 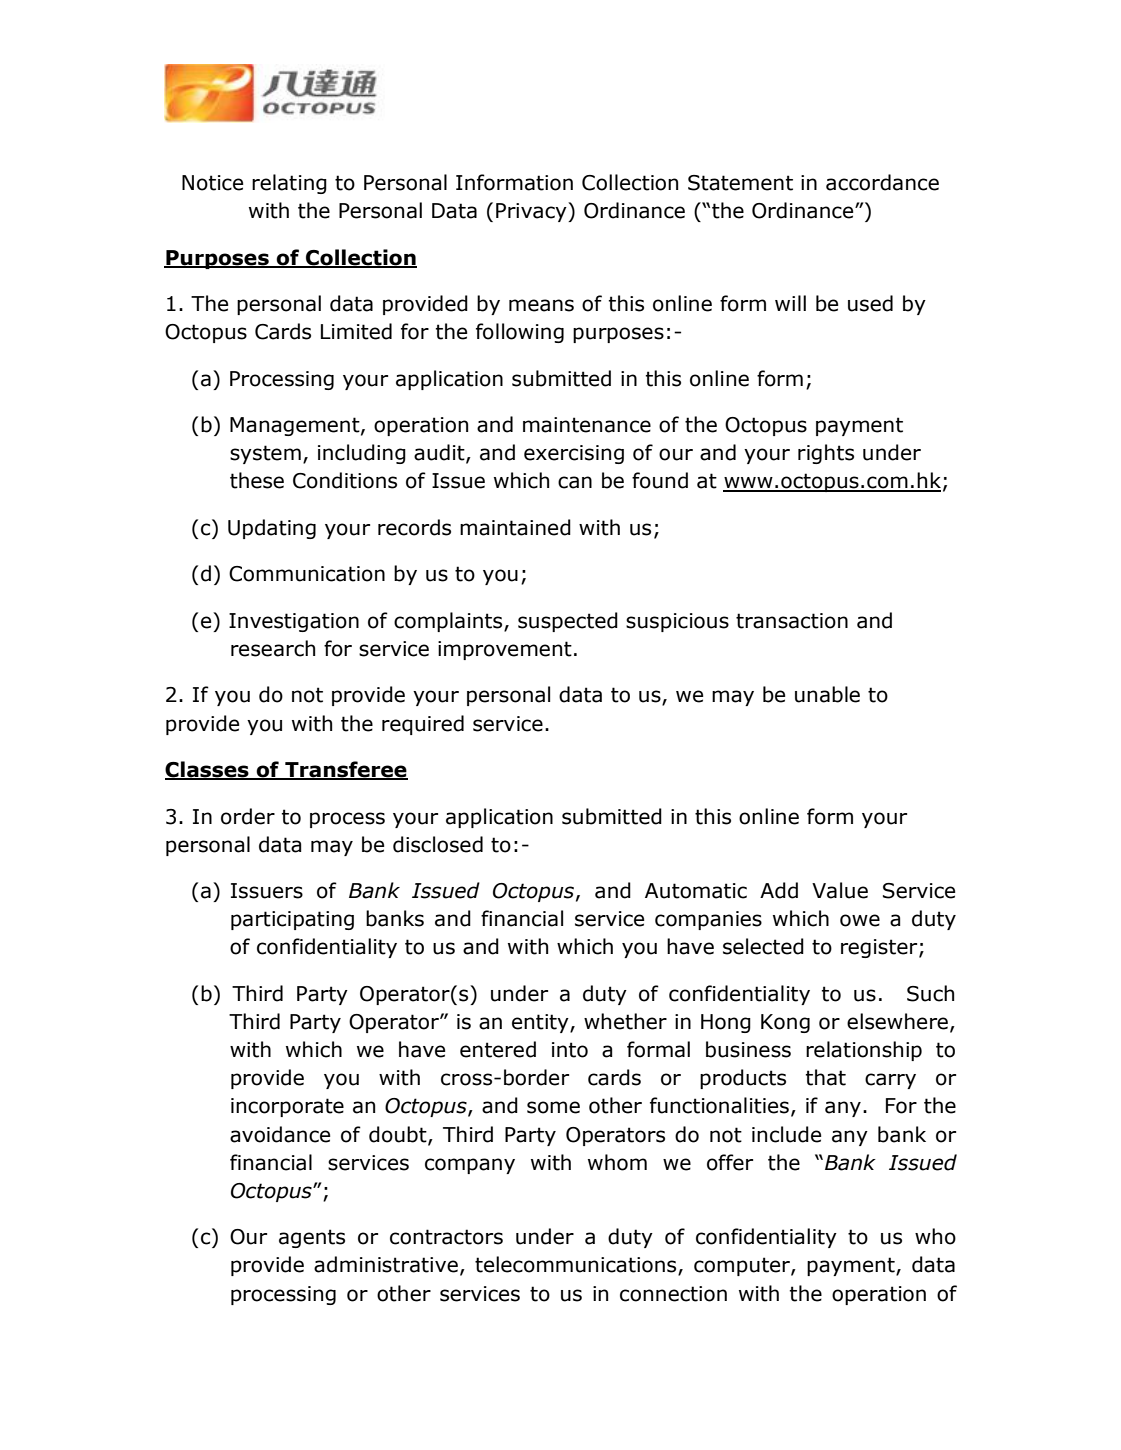 I want to click on rights, so click(x=826, y=454).
